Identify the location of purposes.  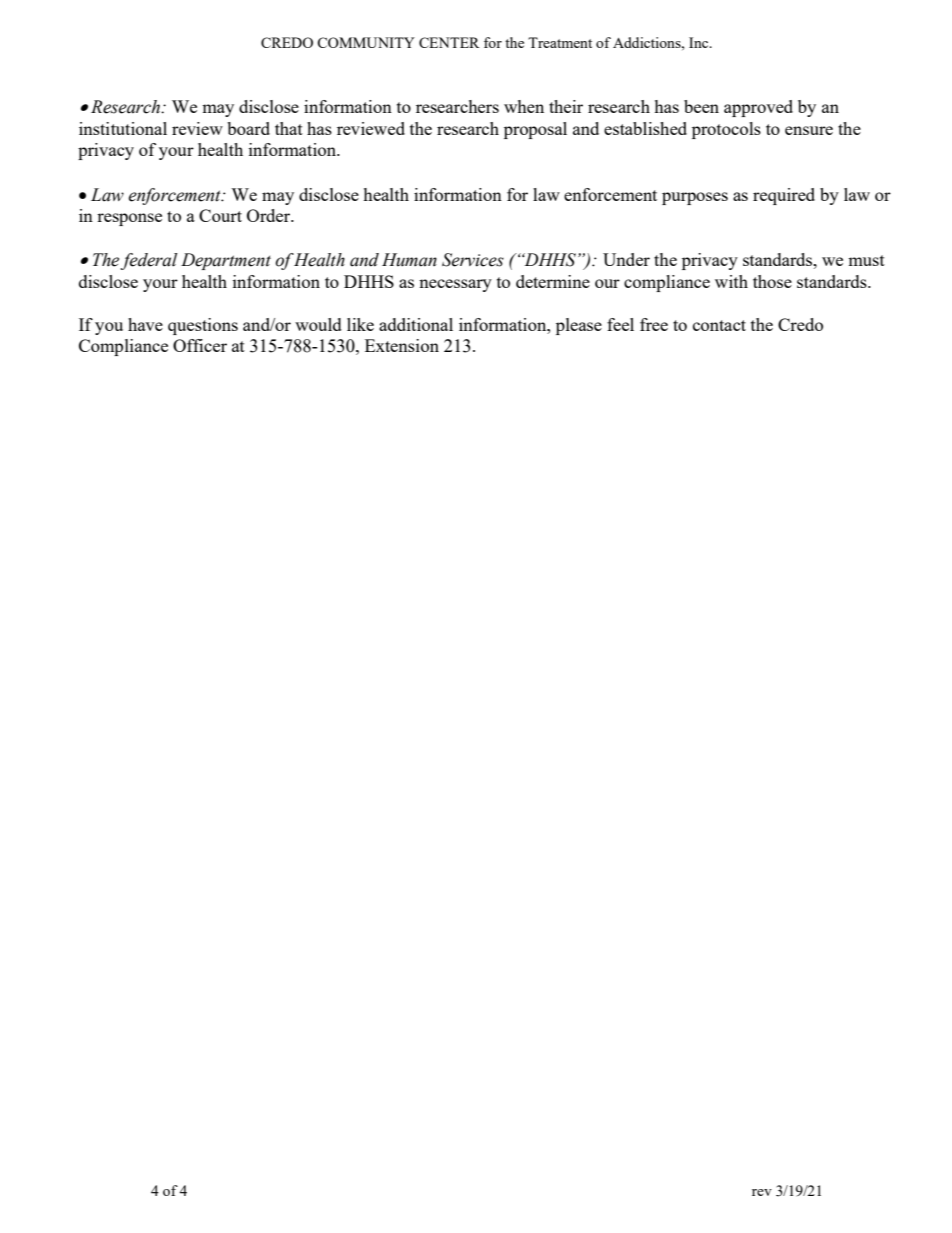
(695, 198).
